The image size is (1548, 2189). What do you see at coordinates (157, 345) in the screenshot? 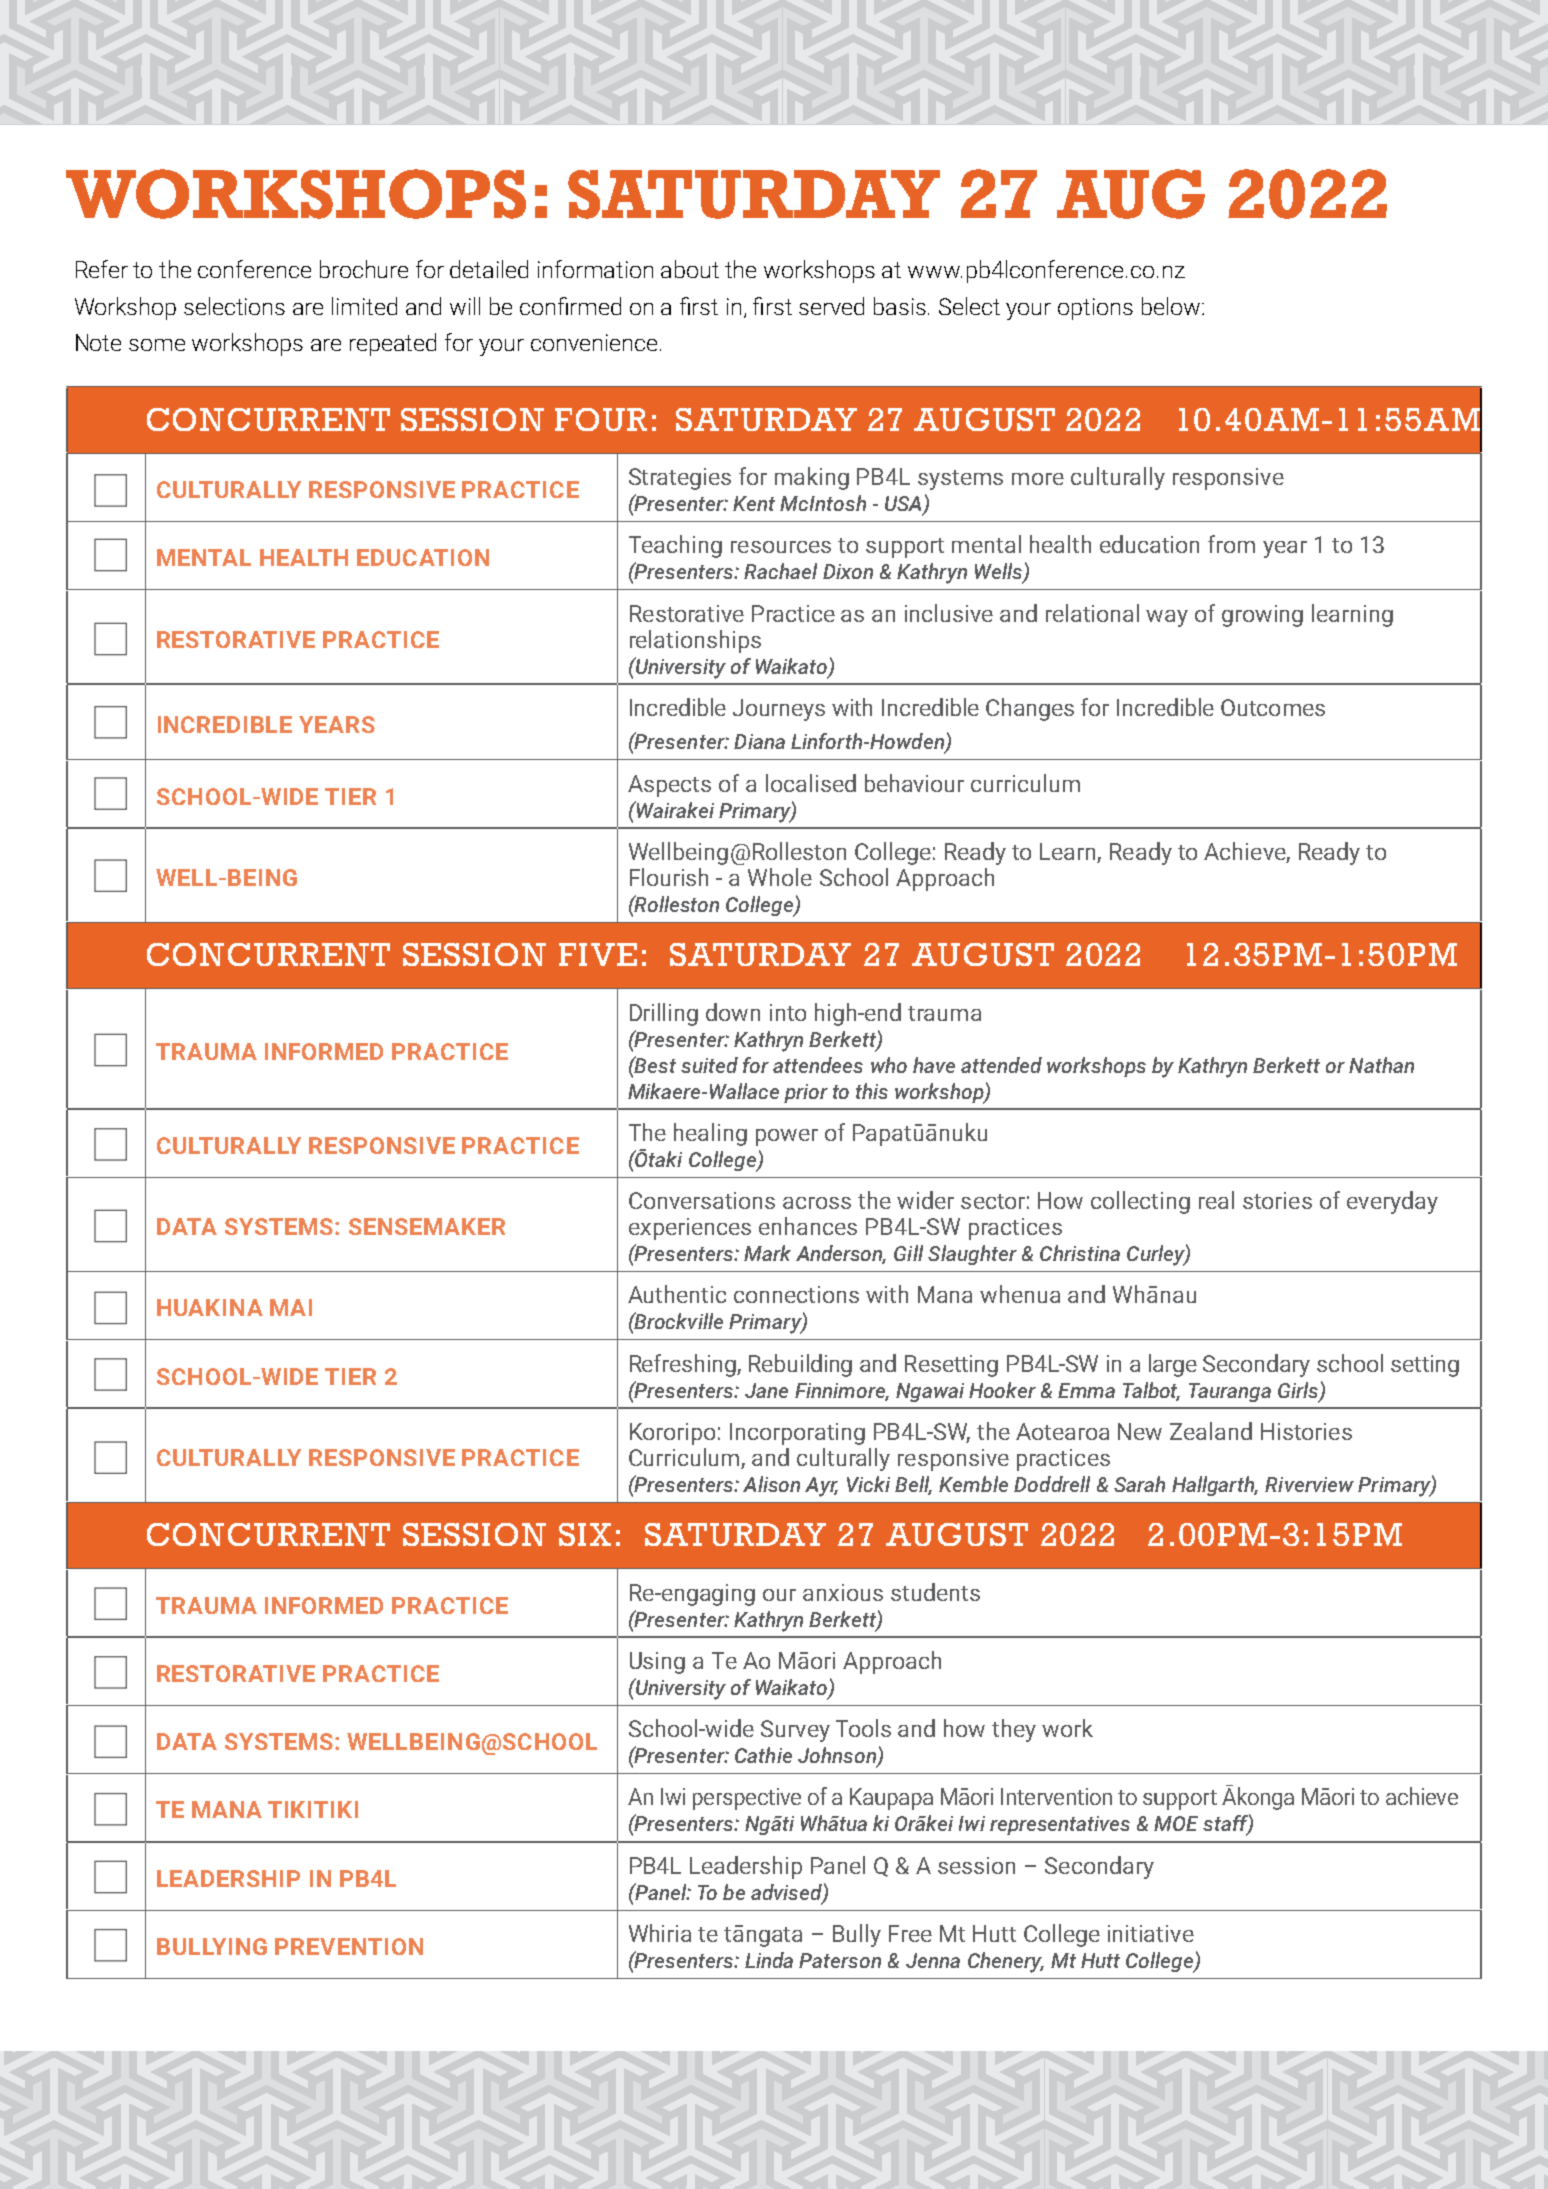
I see `some` at bounding box center [157, 345].
